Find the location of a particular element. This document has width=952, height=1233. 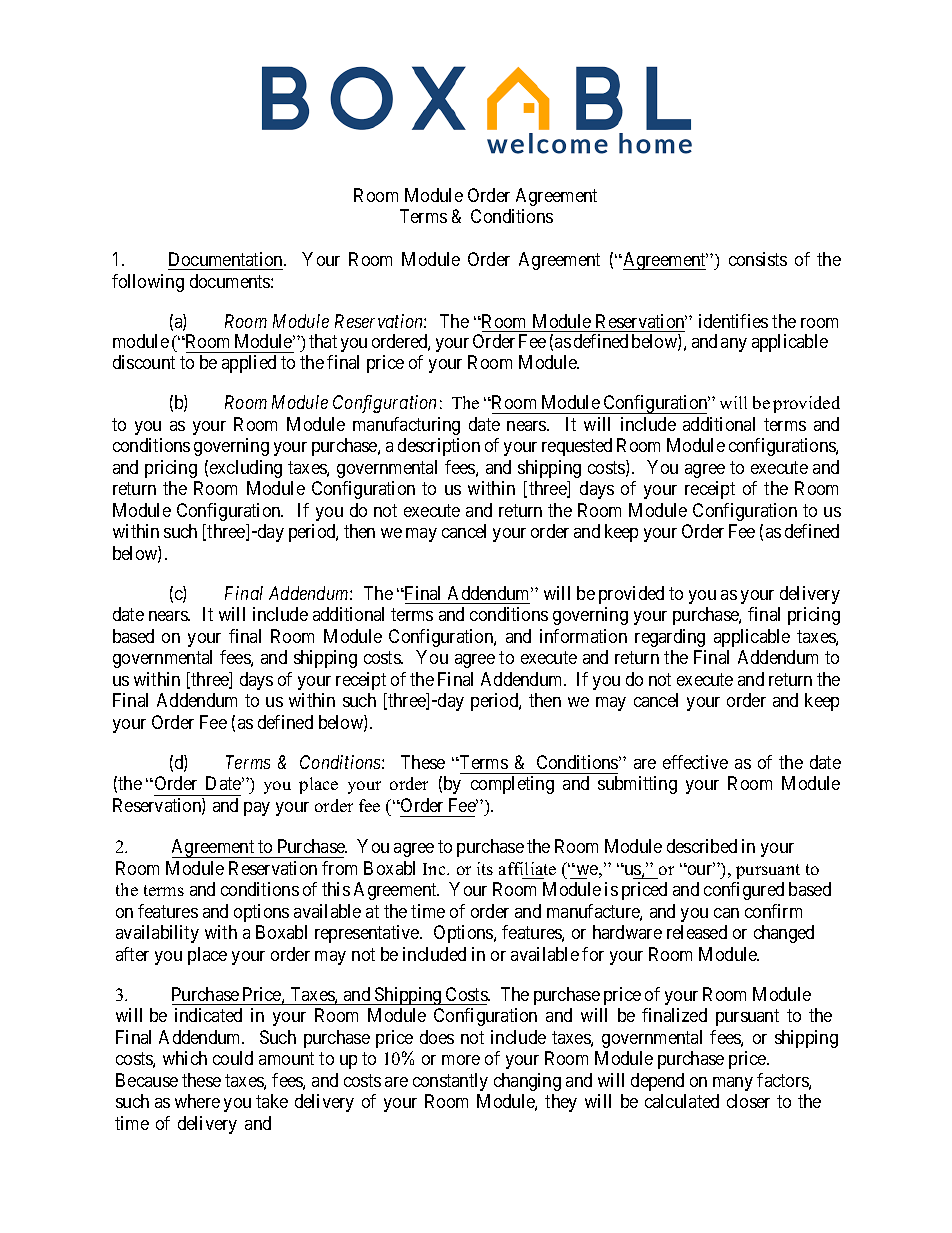

could is located at coordinates (233, 1058).
